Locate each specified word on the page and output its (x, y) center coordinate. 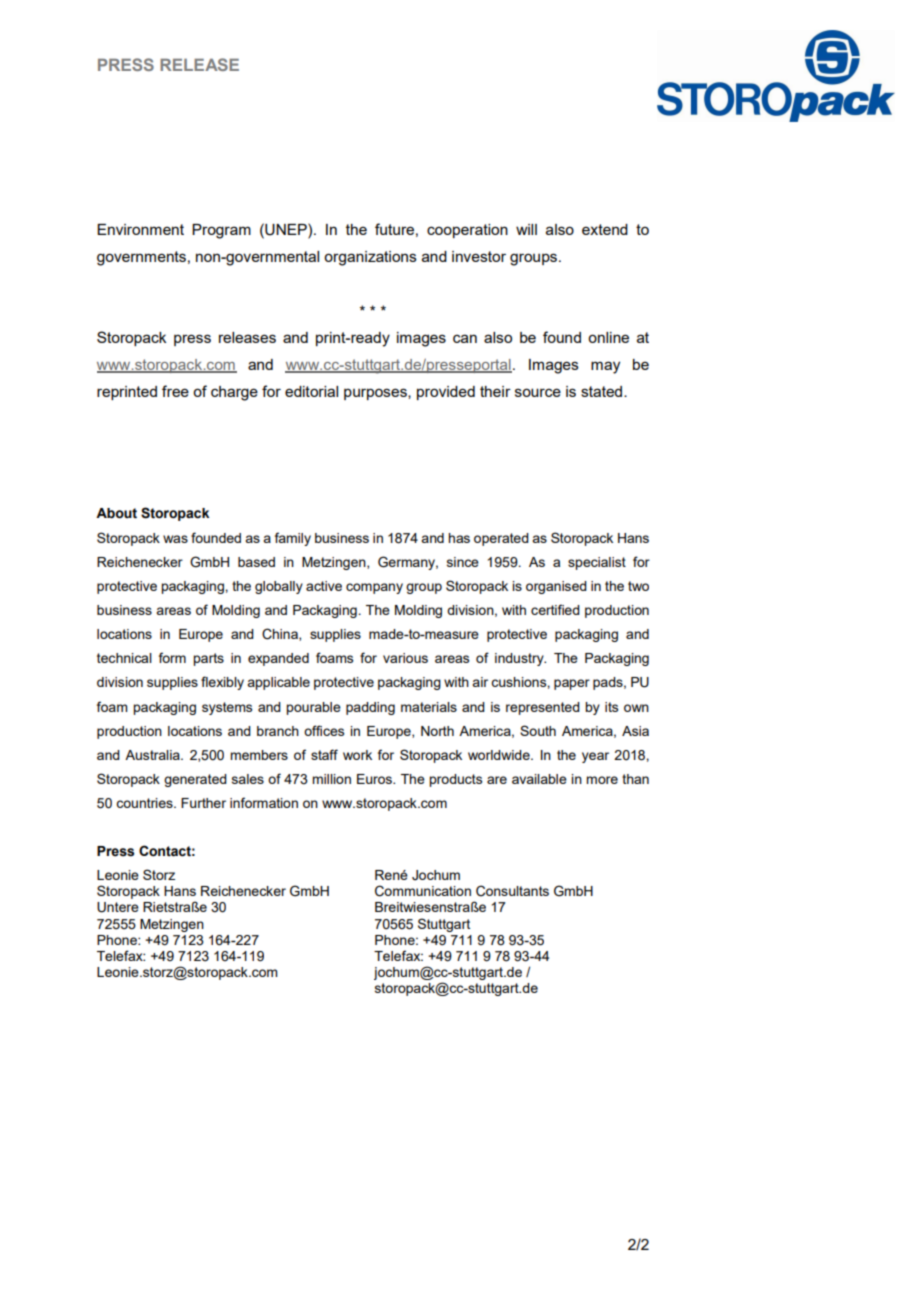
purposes (376, 394)
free (175, 391)
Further (203, 803)
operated (501, 539)
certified (555, 609)
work (357, 755)
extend (605, 229)
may (605, 367)
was (175, 539)
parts (208, 659)
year (595, 757)
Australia (153, 755)
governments (141, 258)
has (459, 538)
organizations (370, 258)
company (374, 588)
